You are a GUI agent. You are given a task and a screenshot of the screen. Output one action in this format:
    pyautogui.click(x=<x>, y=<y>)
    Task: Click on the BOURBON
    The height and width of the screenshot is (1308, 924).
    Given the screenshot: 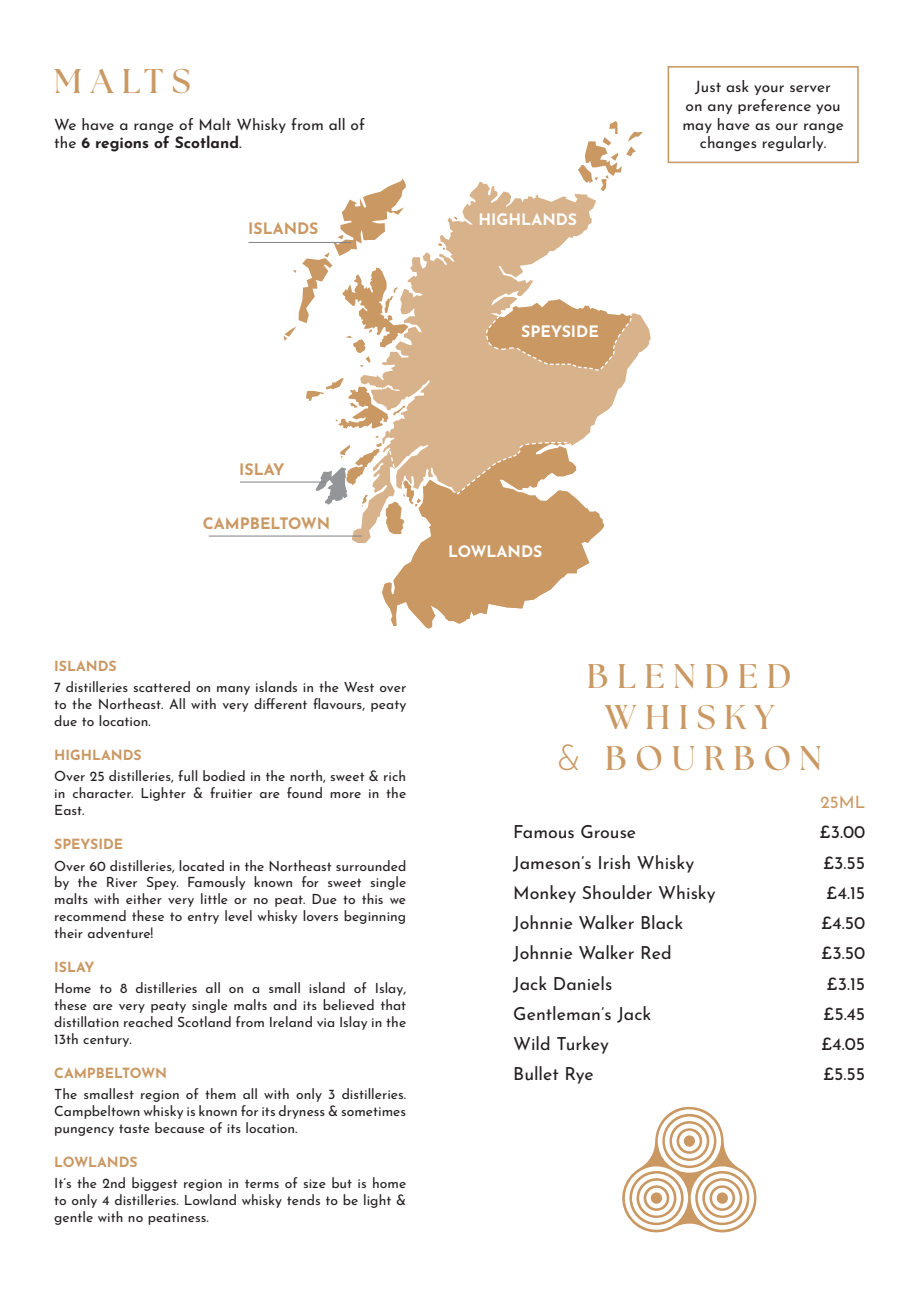 What is the action you would take?
    pyautogui.click(x=713, y=758)
